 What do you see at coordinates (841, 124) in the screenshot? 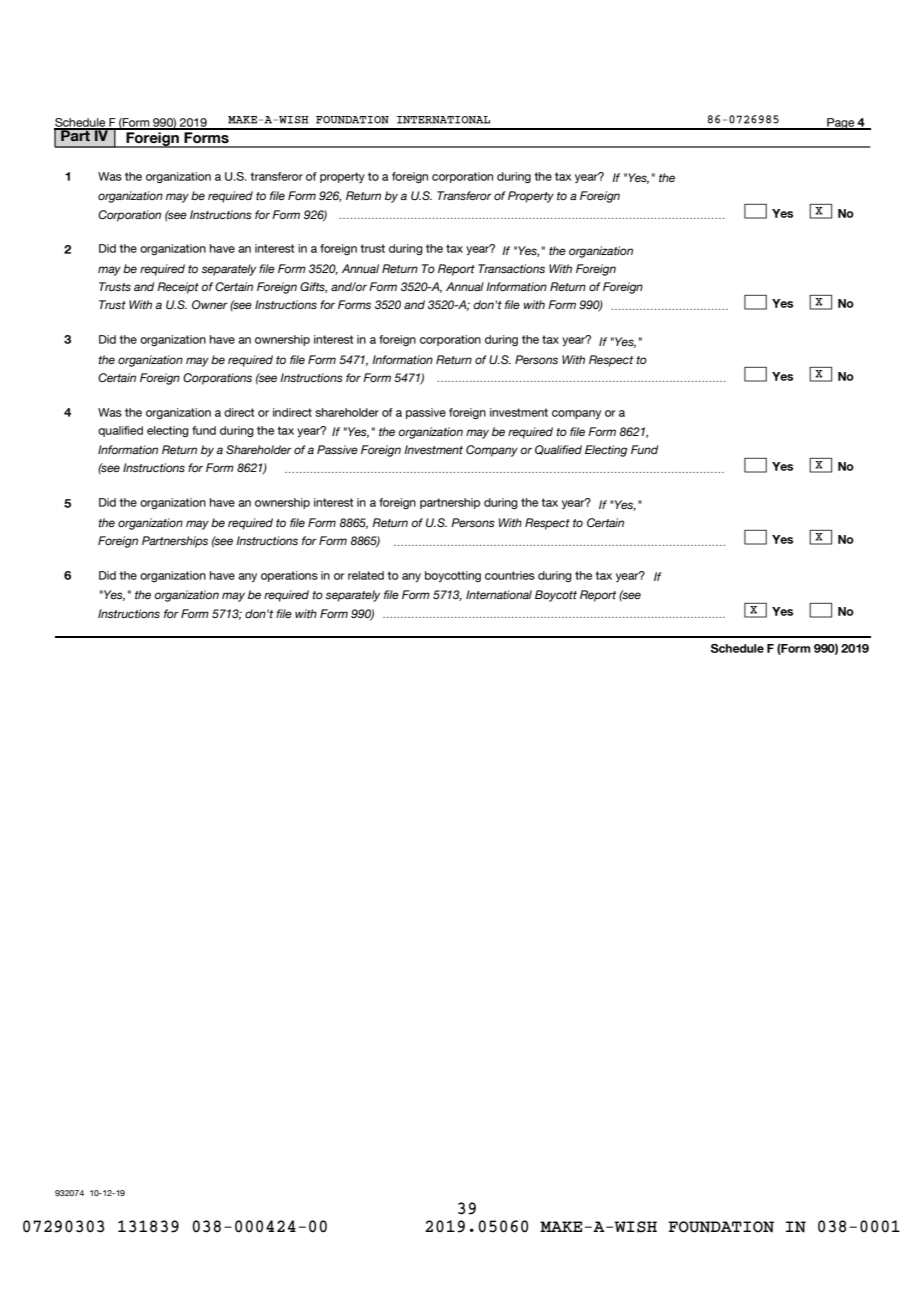
I see `Page` at bounding box center [841, 124].
